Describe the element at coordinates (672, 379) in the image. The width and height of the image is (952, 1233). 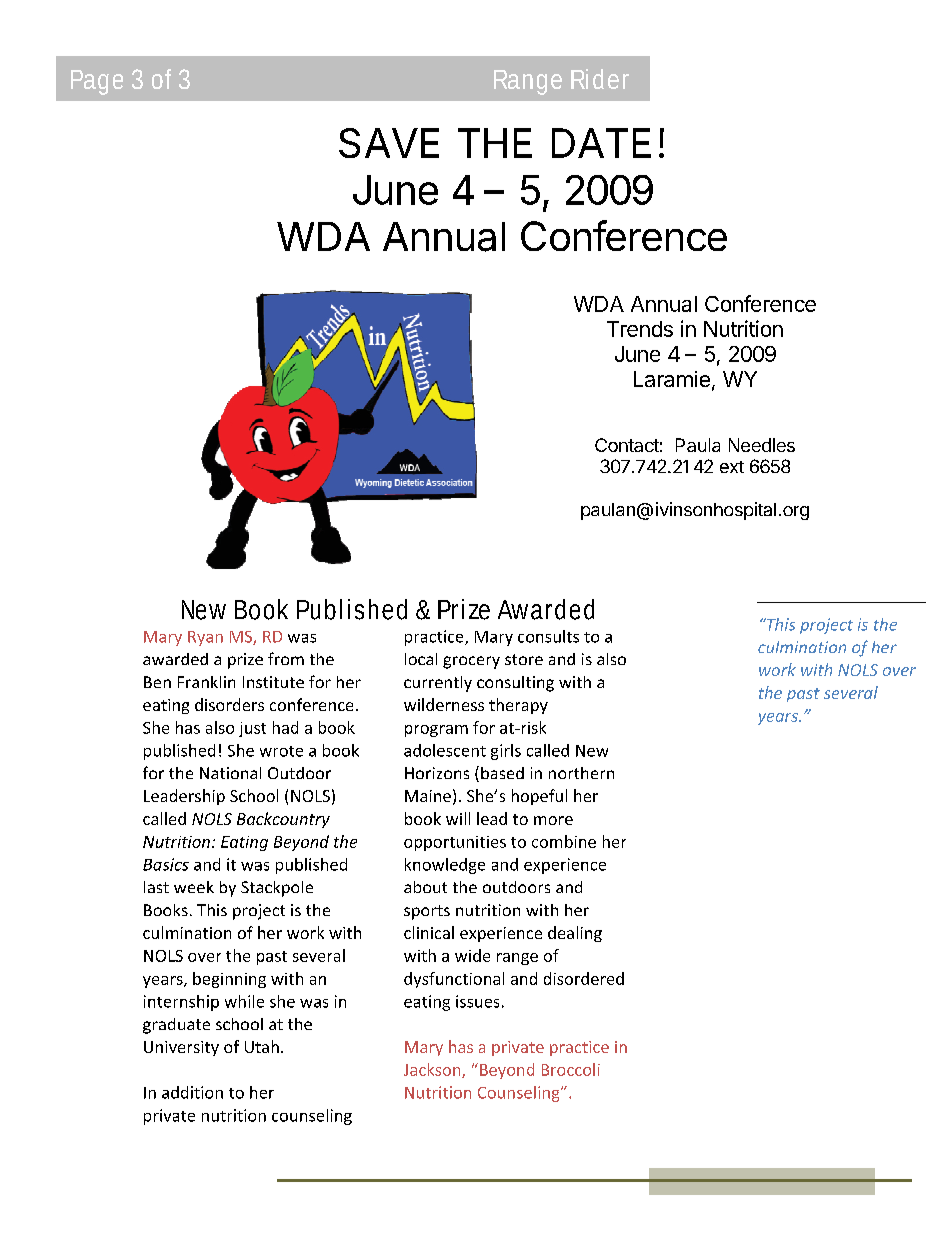
I see `Laramie` at that location.
